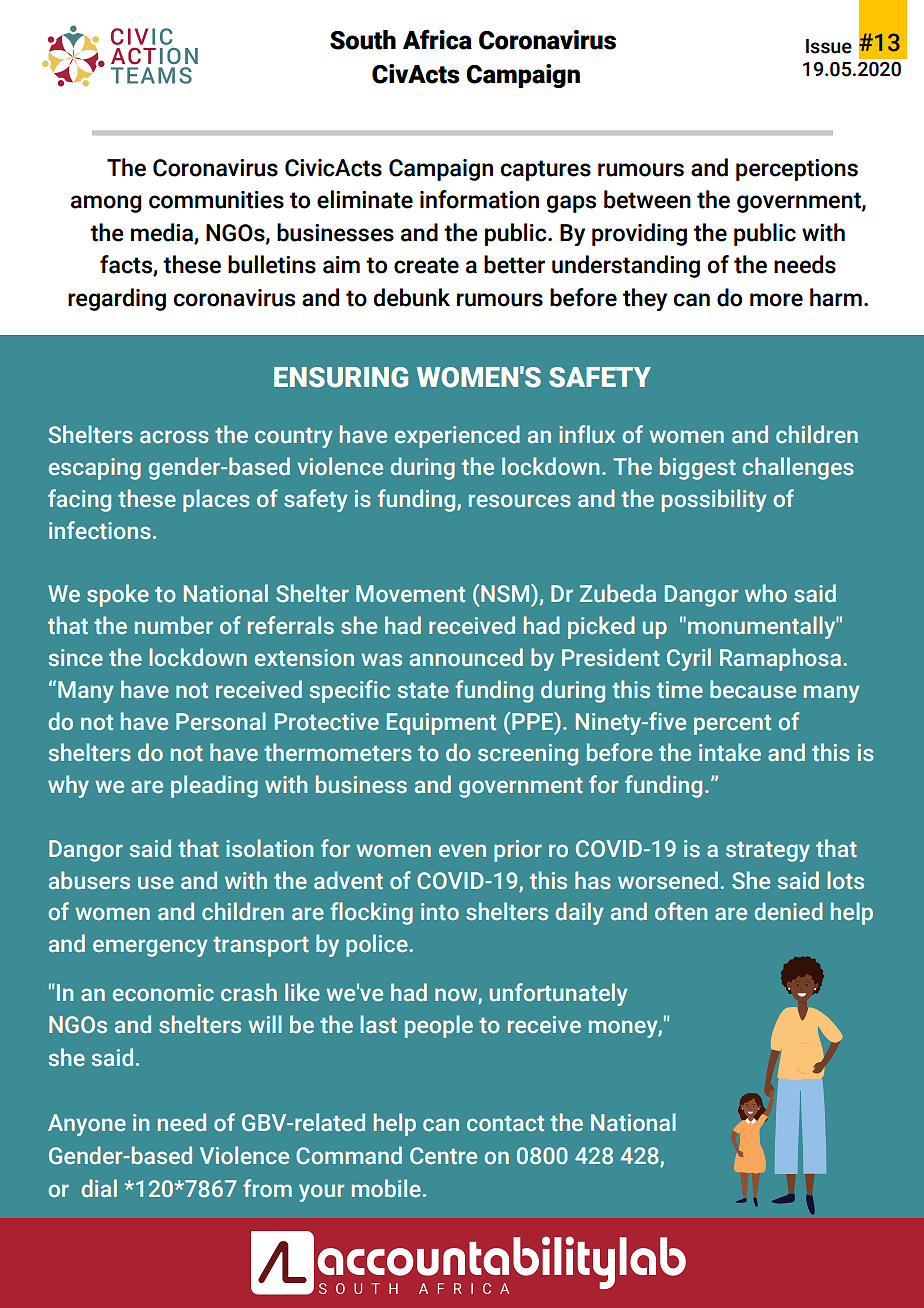 This document has height=1308, width=924. What do you see at coordinates (730, 752) in the document?
I see `intake` at bounding box center [730, 752].
